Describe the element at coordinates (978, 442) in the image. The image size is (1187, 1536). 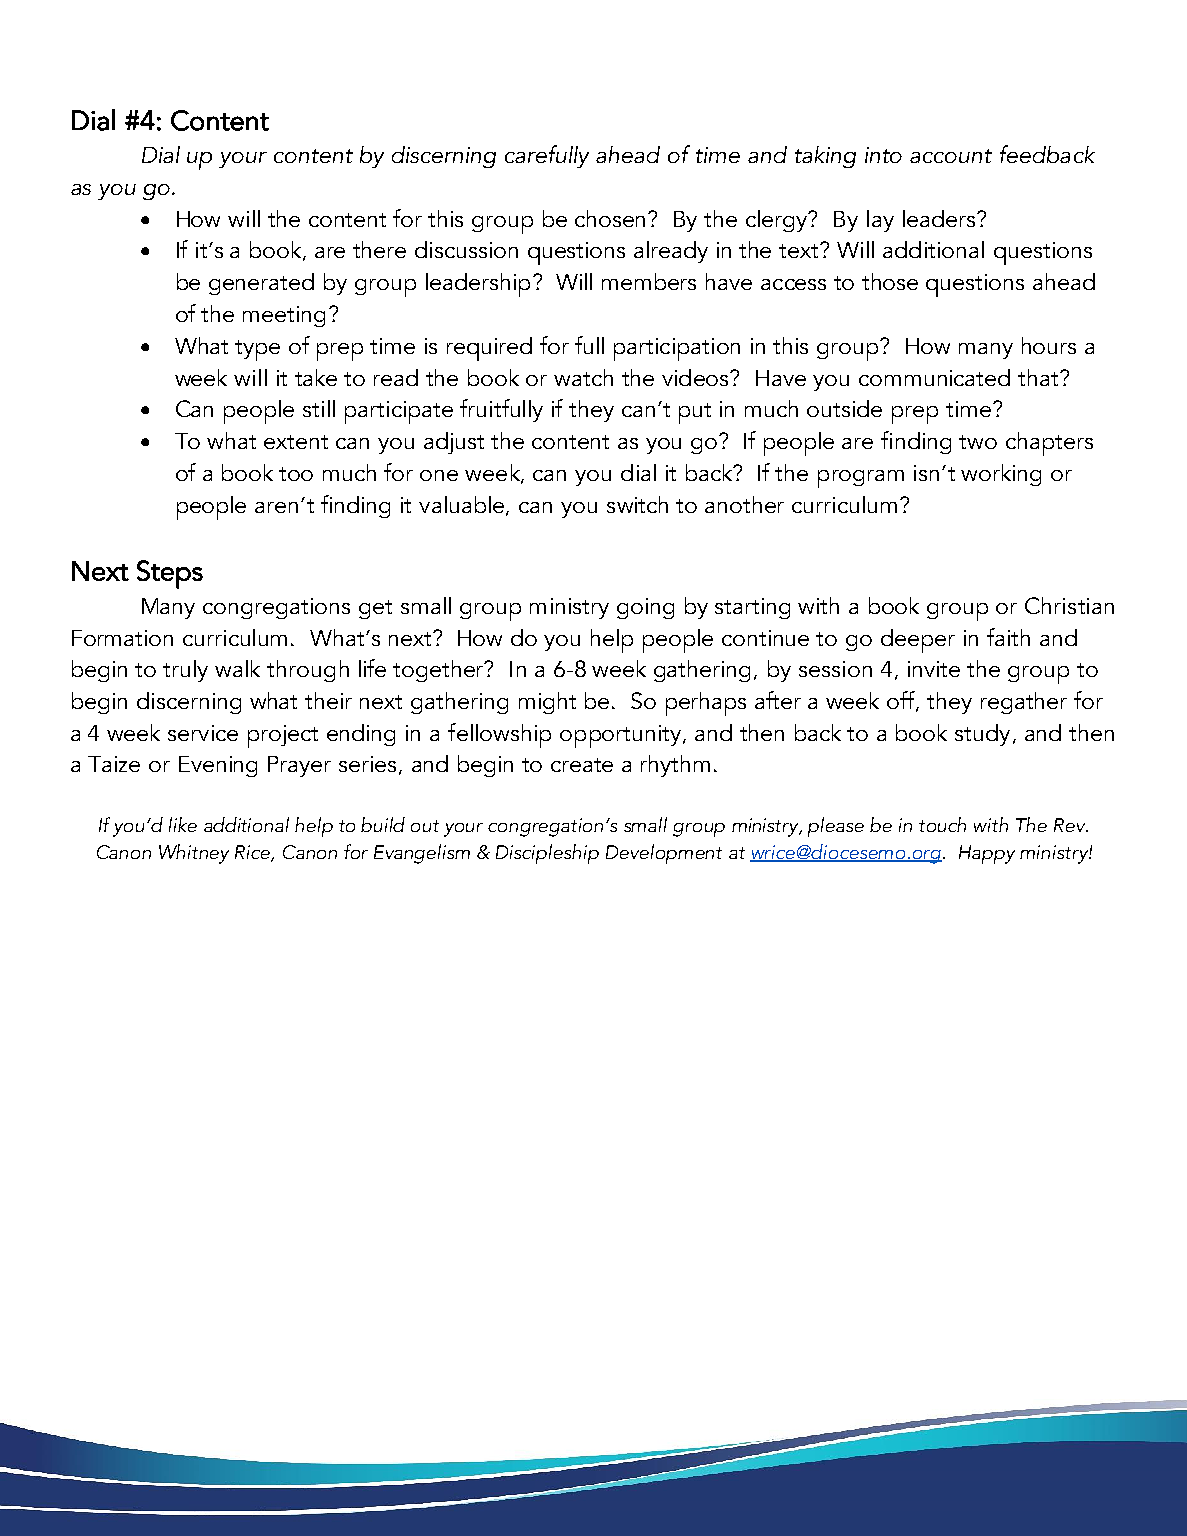
I see `two` at that location.
